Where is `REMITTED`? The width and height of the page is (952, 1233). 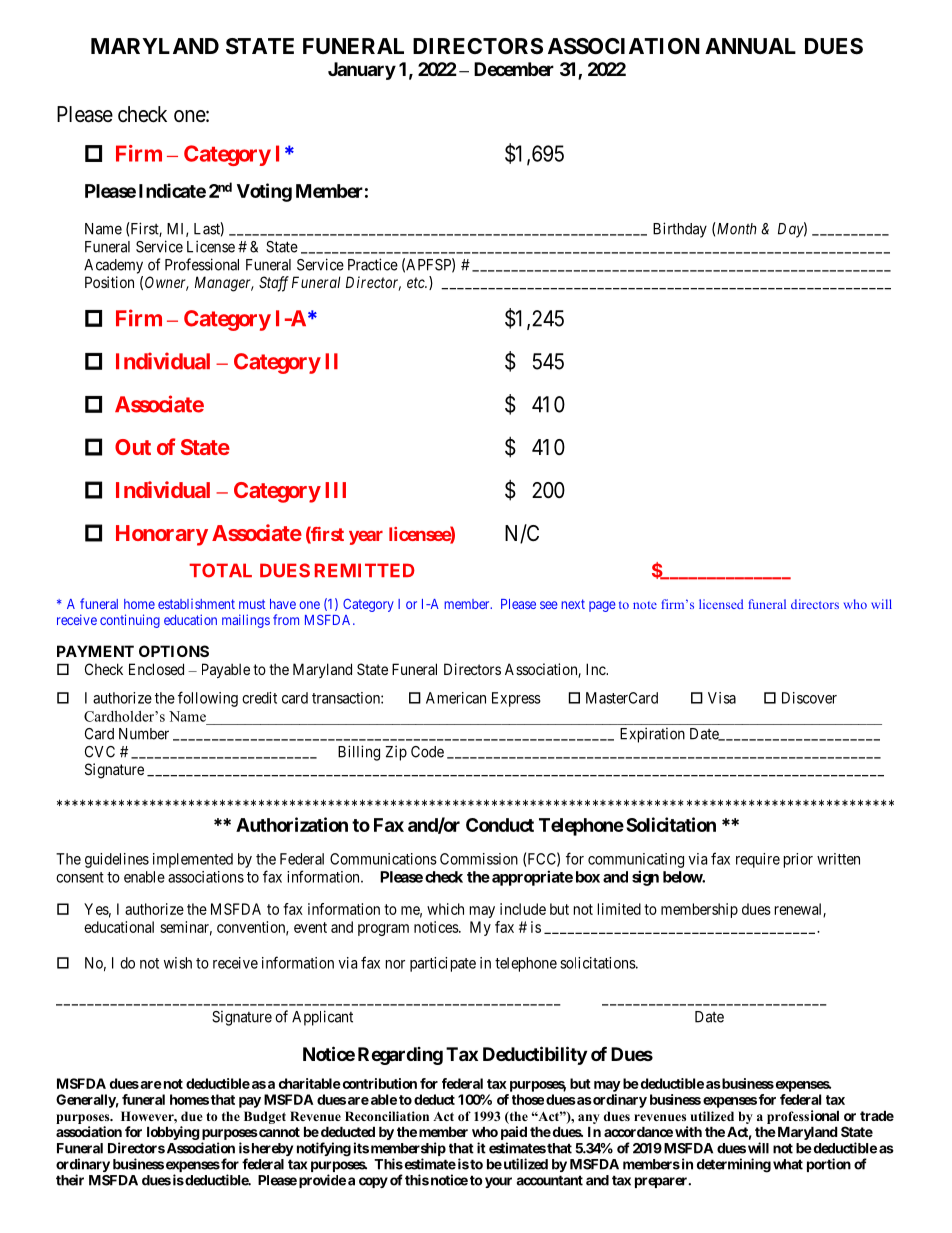
REMITTED is located at coordinates (365, 570).
